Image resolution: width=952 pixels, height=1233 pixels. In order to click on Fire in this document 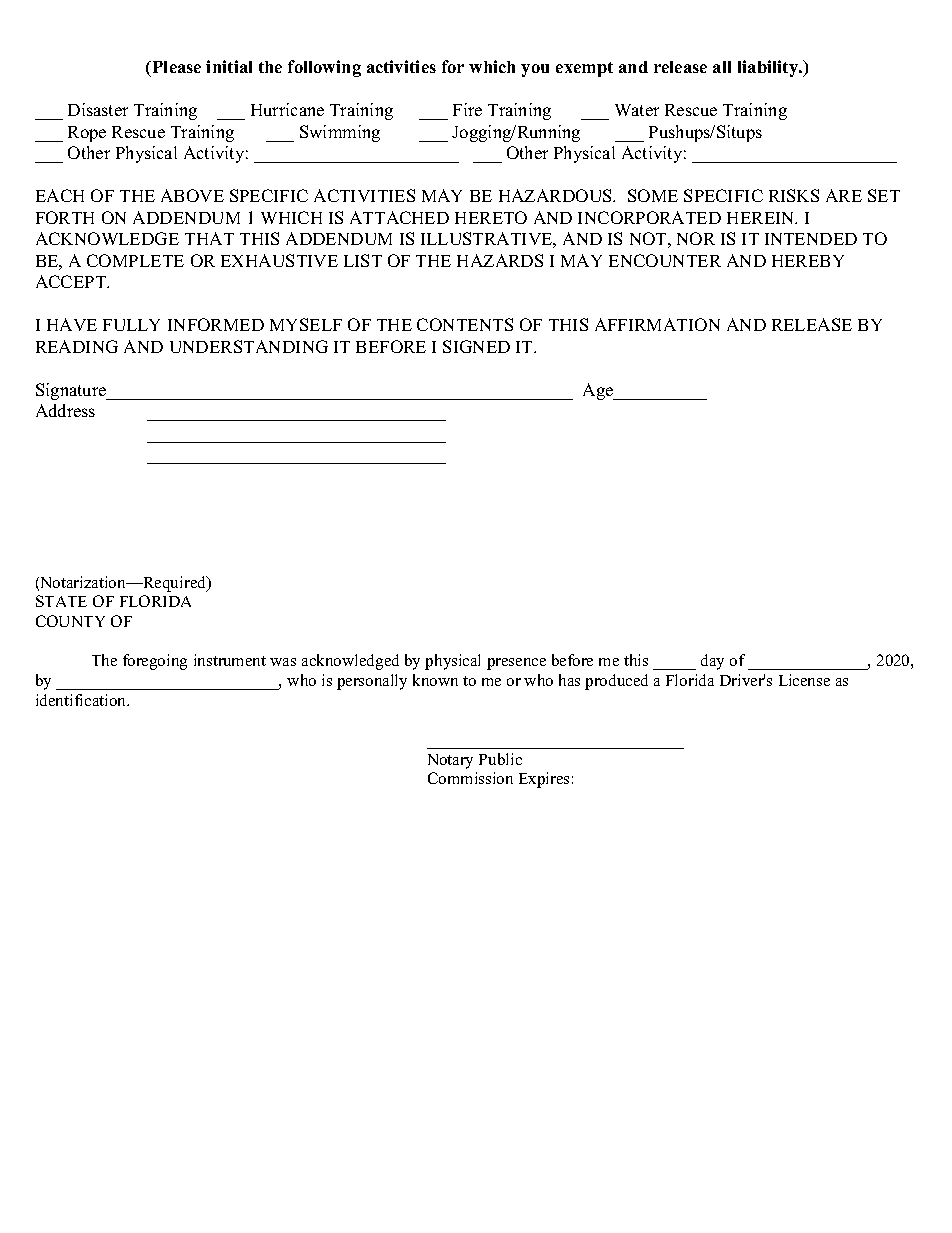, I will do `click(467, 109)`.
